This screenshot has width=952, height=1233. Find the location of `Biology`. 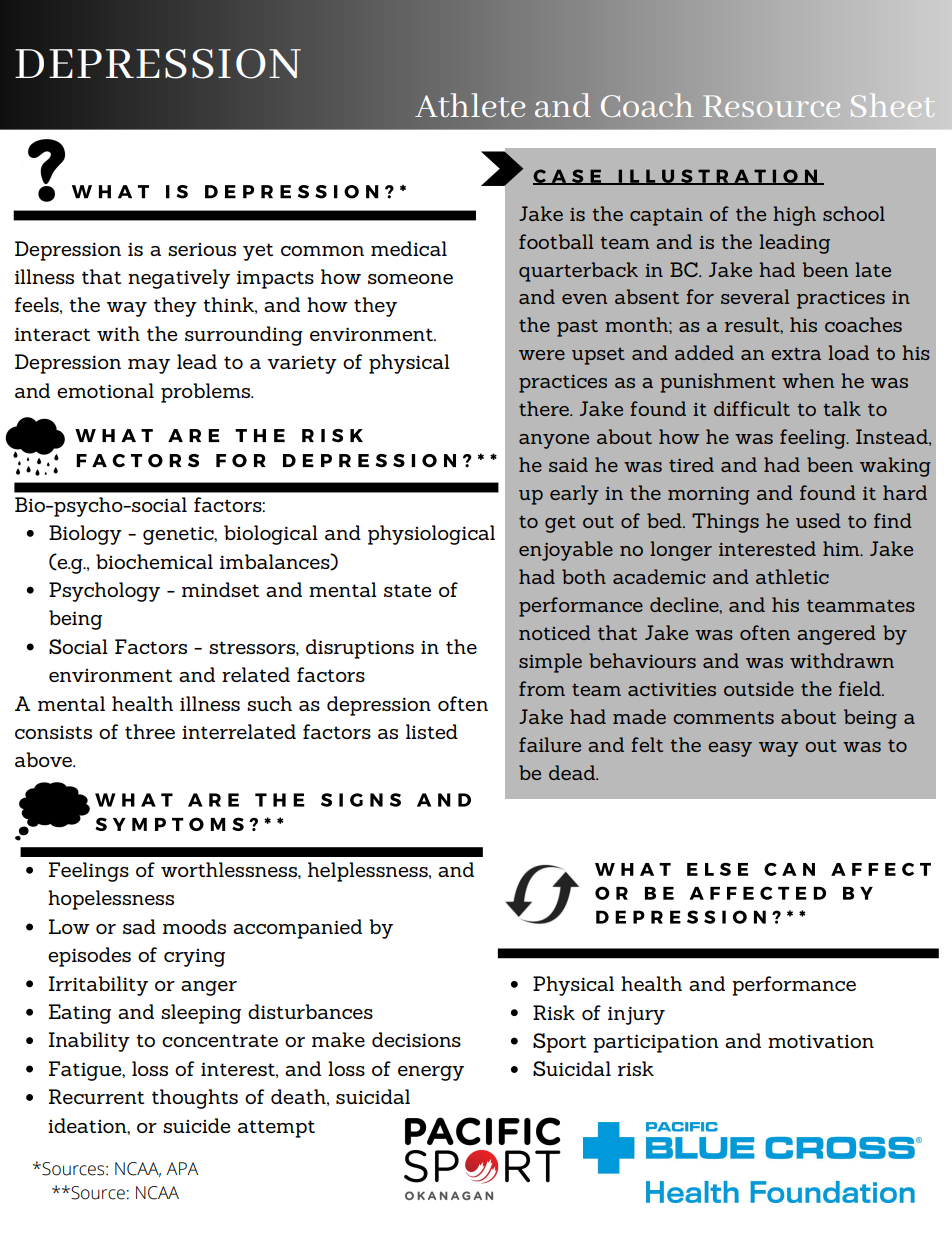

Biology is located at coordinates (85, 535).
